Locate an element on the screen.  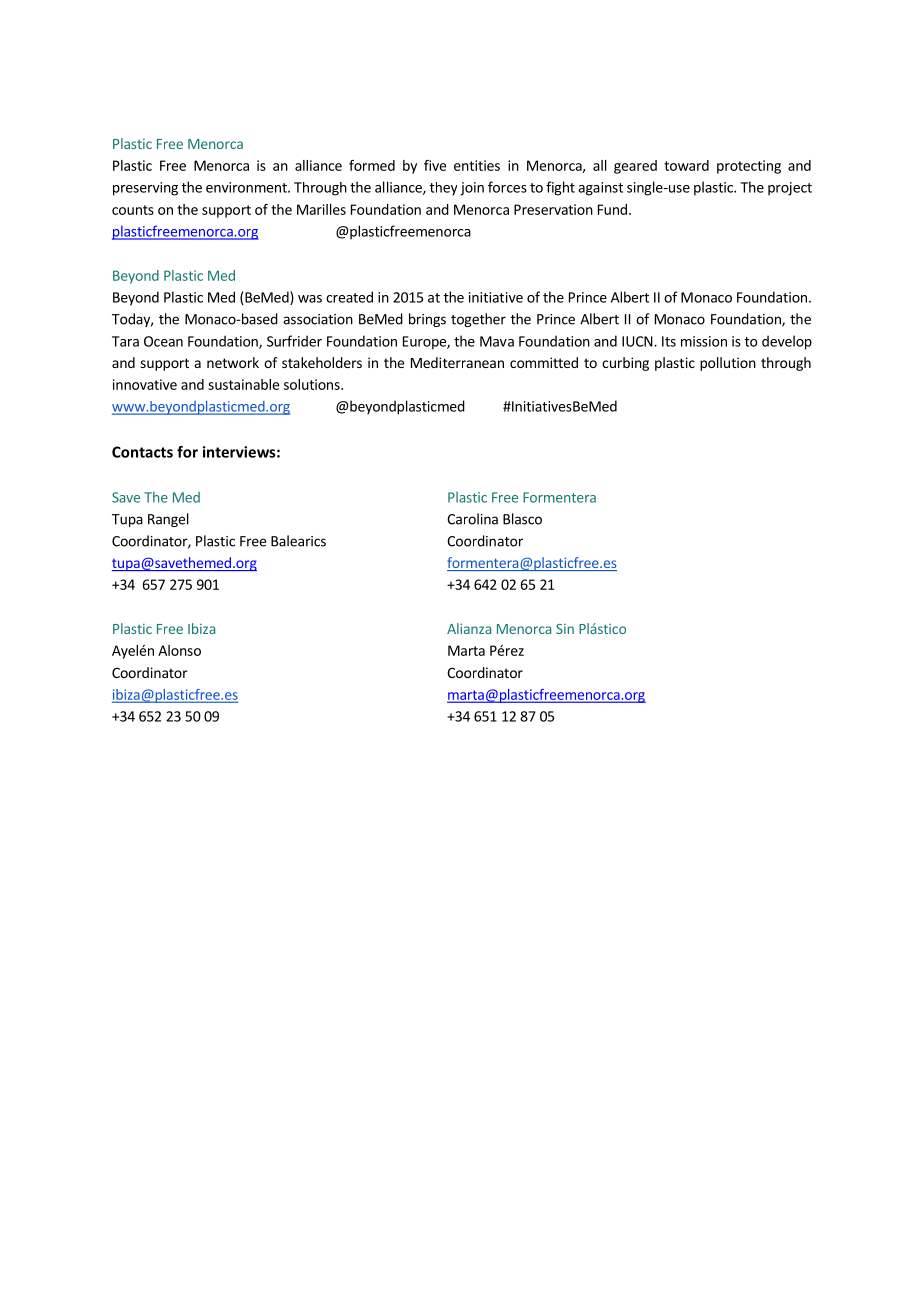
Alonso is located at coordinates (179, 650).
